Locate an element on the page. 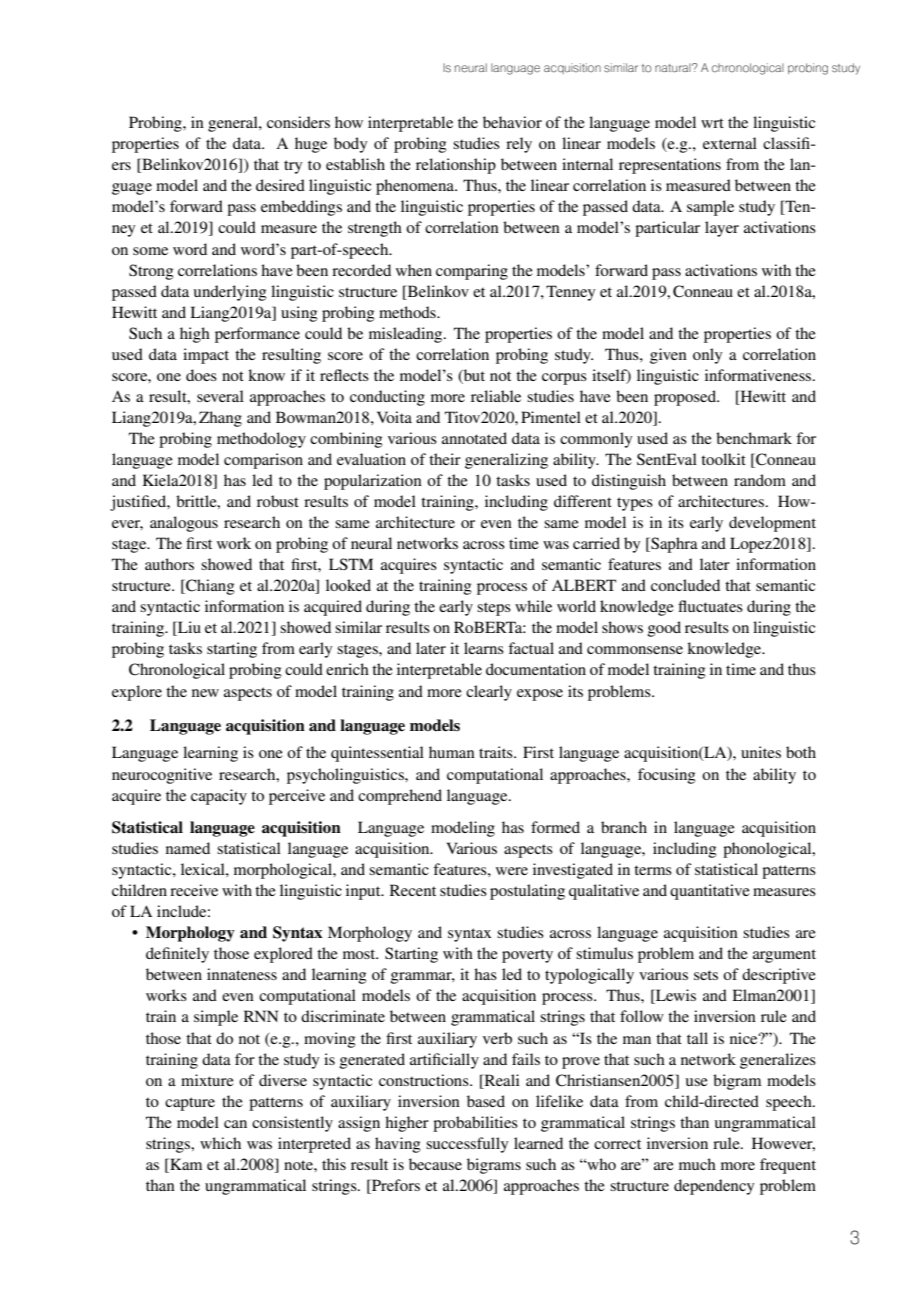  fluctuates is located at coordinates (710, 606).
